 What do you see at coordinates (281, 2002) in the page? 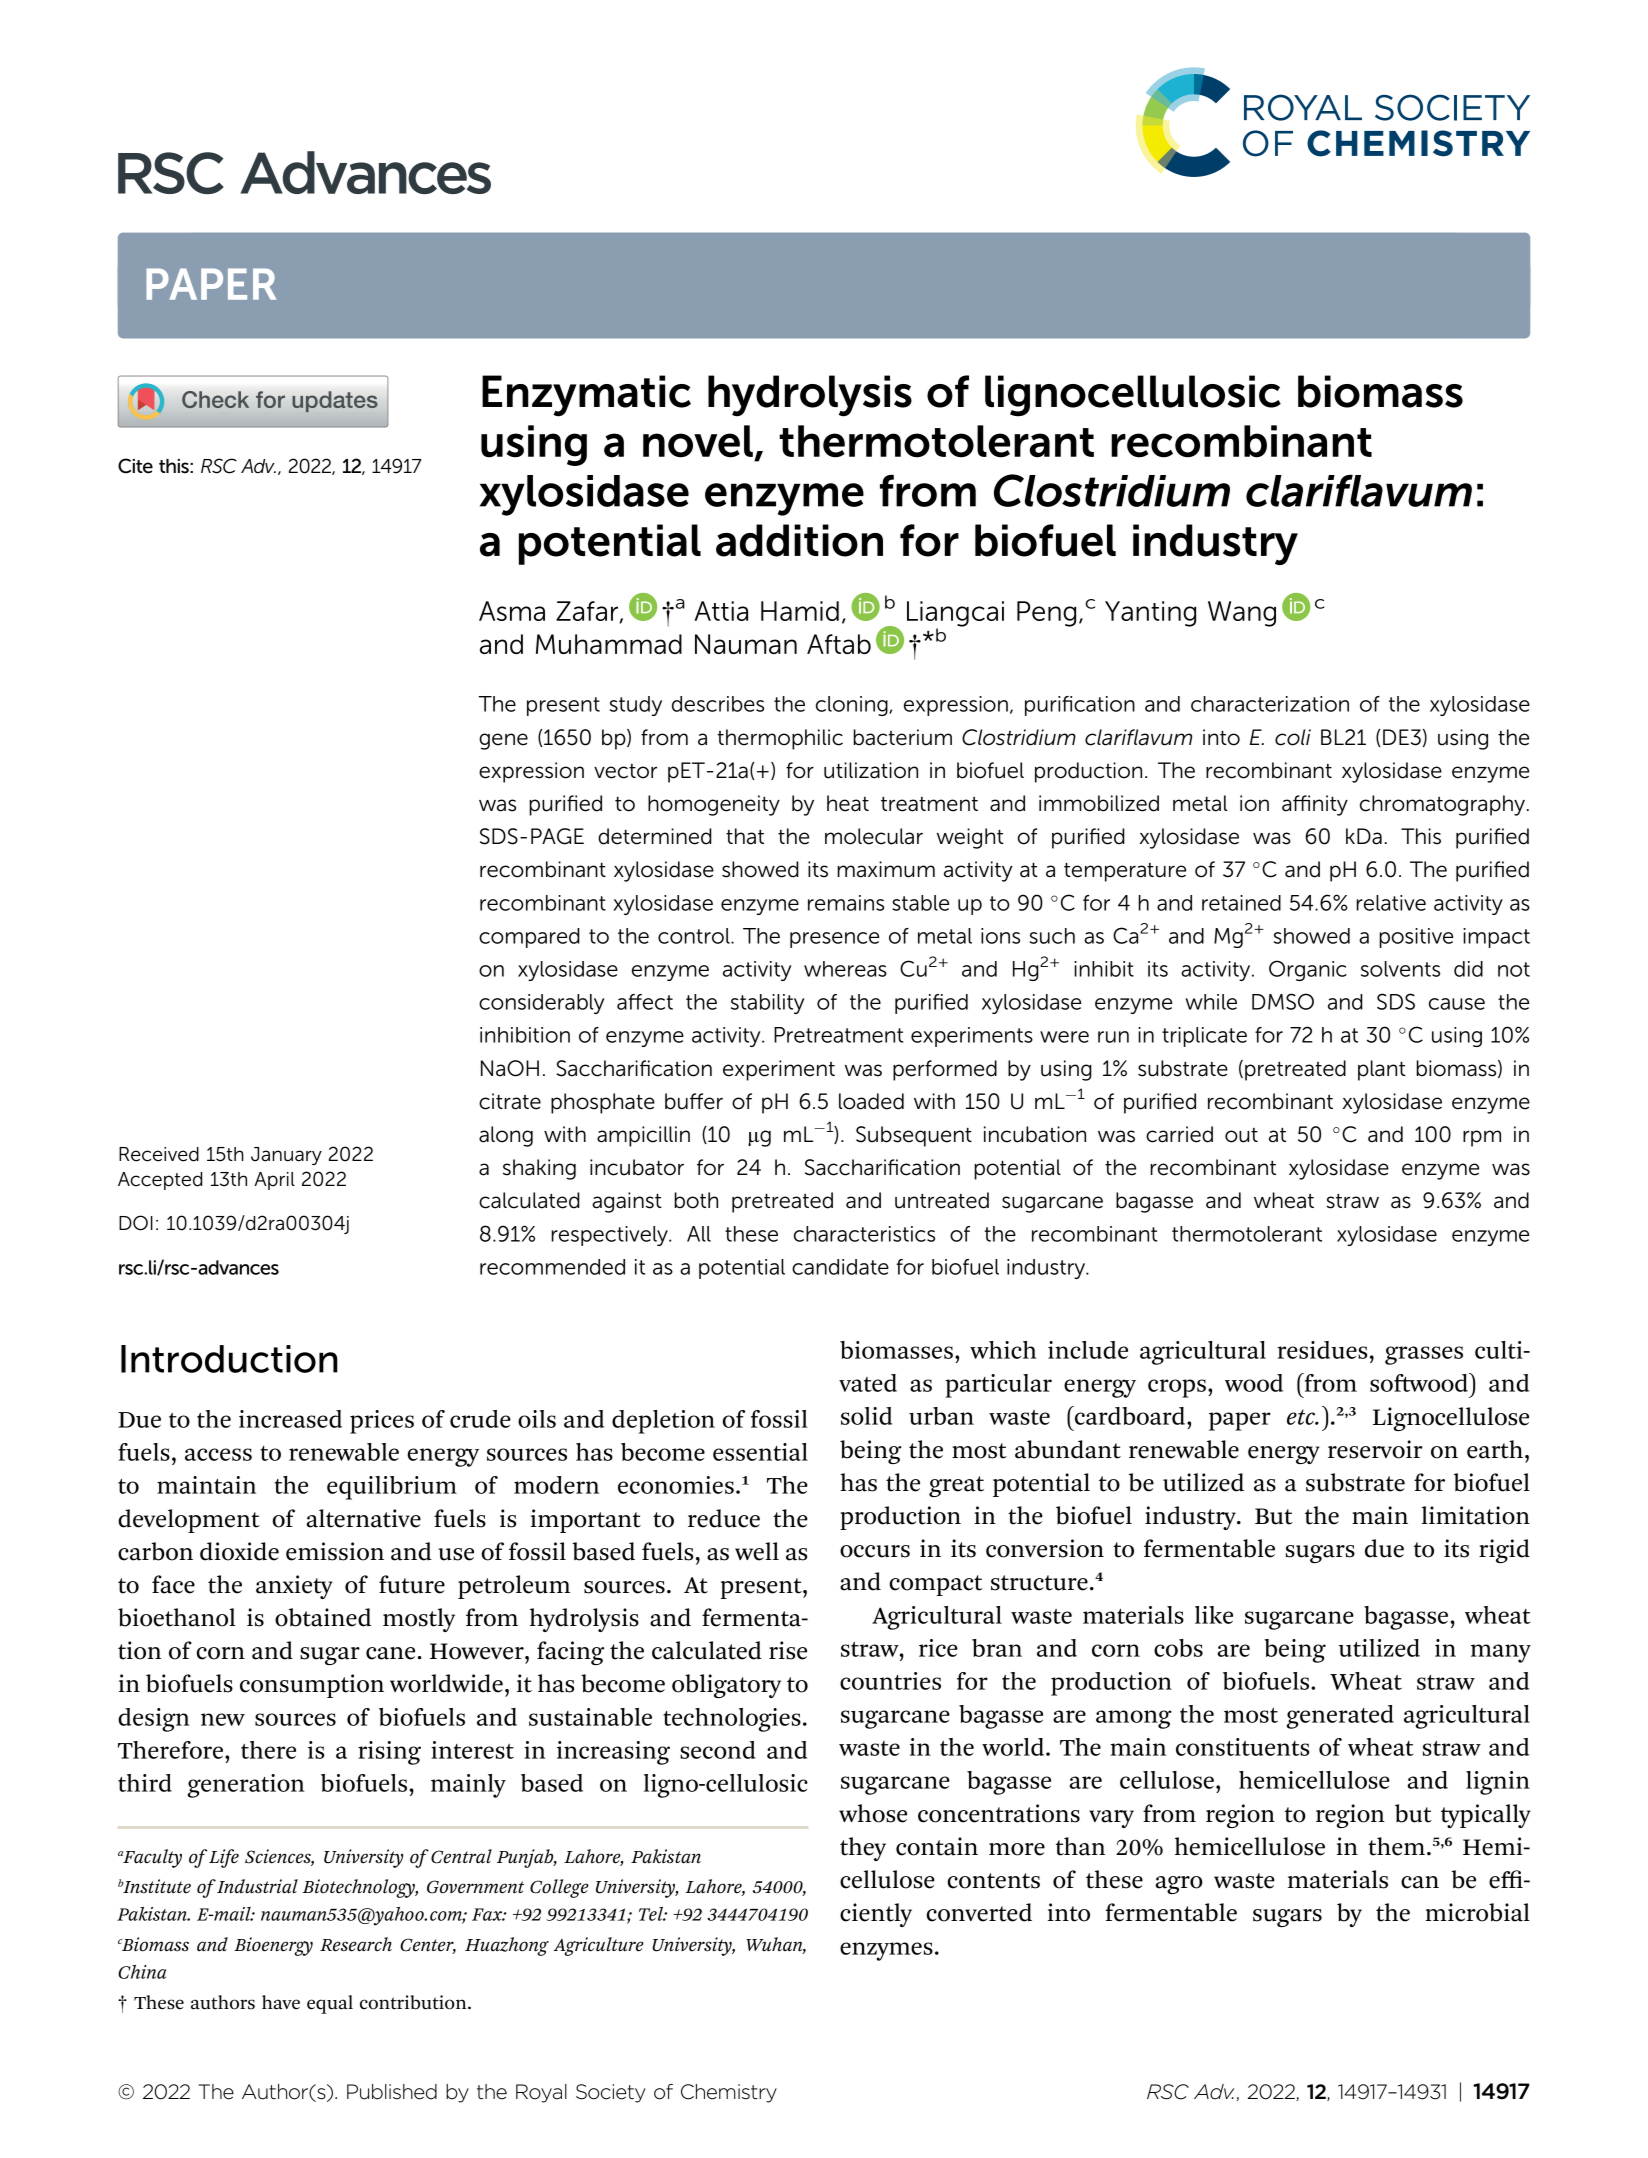
I see `have` at bounding box center [281, 2002].
